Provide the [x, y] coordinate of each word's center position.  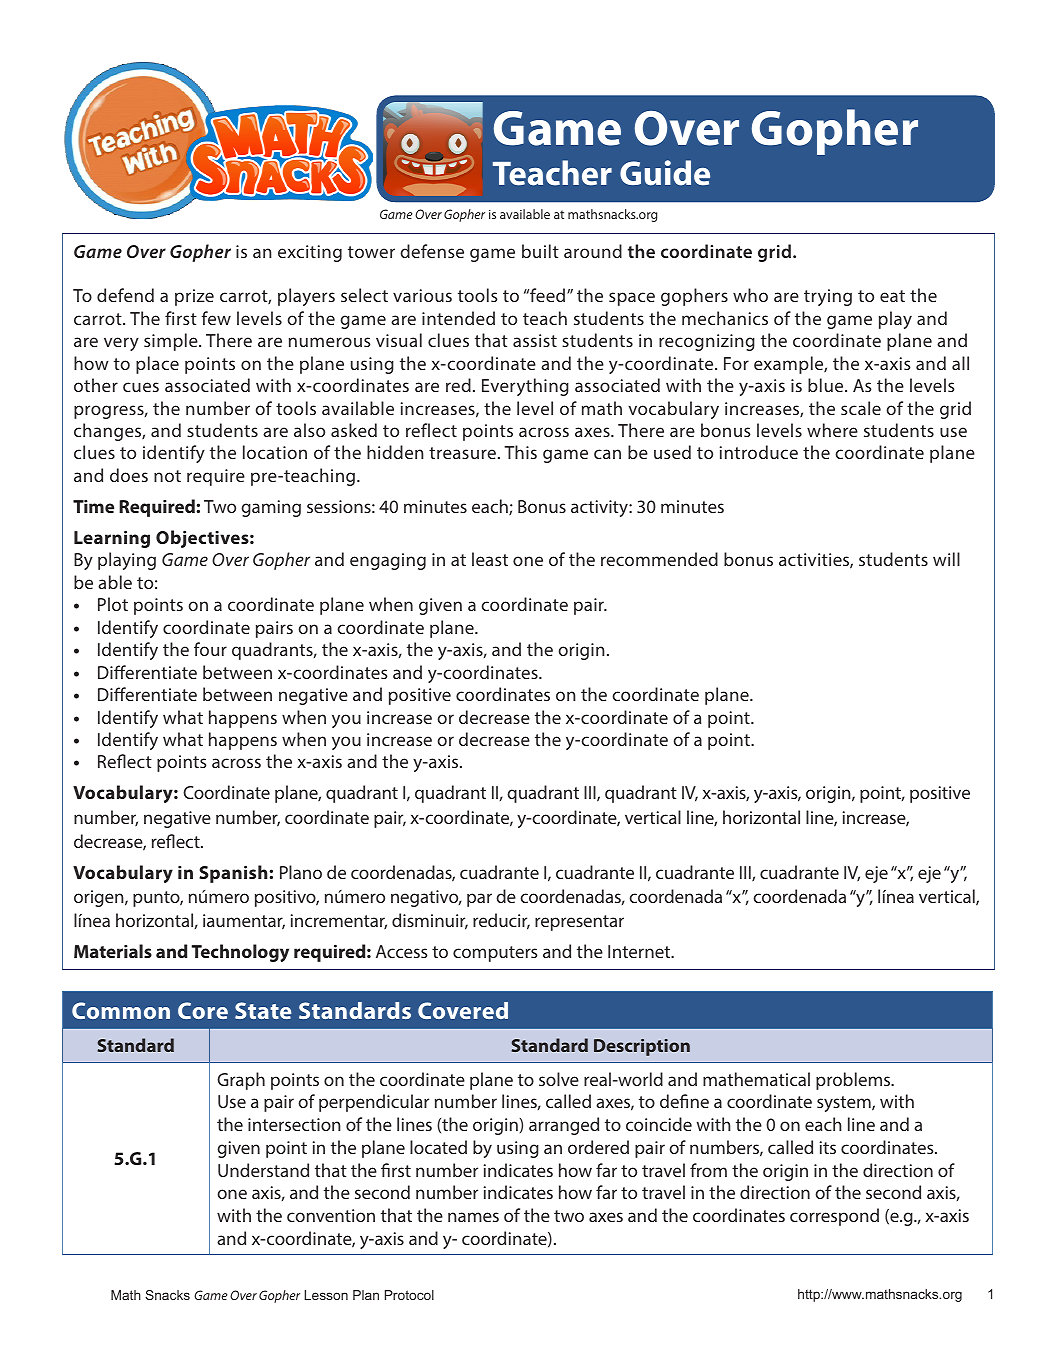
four [210, 649]
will [946, 559]
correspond [834, 1217]
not [167, 476]
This [521, 452]
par [479, 900]
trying [828, 297]
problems [854, 1081]
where [832, 430]
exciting [310, 253]
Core [203, 1010]
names [473, 1217]
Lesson [326, 1295]
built [540, 251]
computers [495, 954]
